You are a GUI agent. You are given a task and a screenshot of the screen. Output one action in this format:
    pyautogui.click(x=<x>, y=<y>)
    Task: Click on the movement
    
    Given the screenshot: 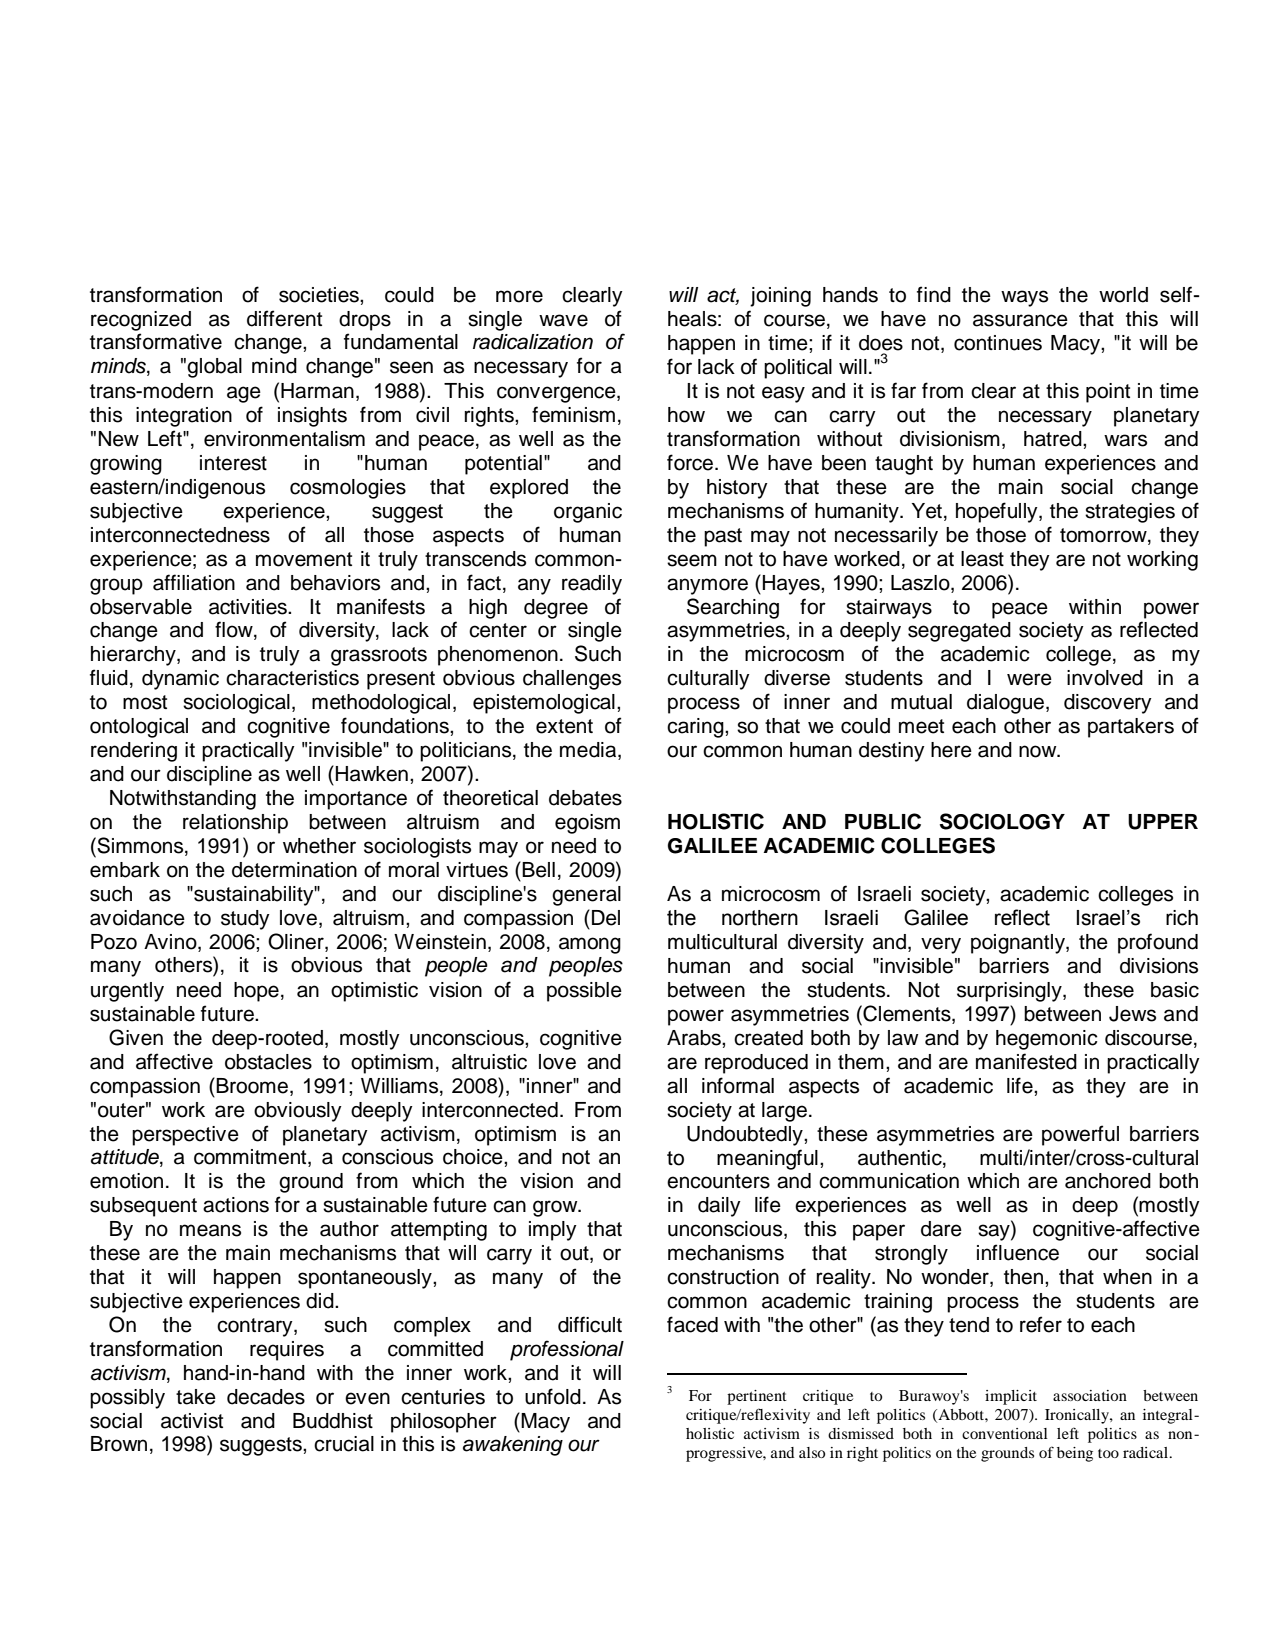 What is the action you would take?
    pyautogui.click(x=304, y=559)
